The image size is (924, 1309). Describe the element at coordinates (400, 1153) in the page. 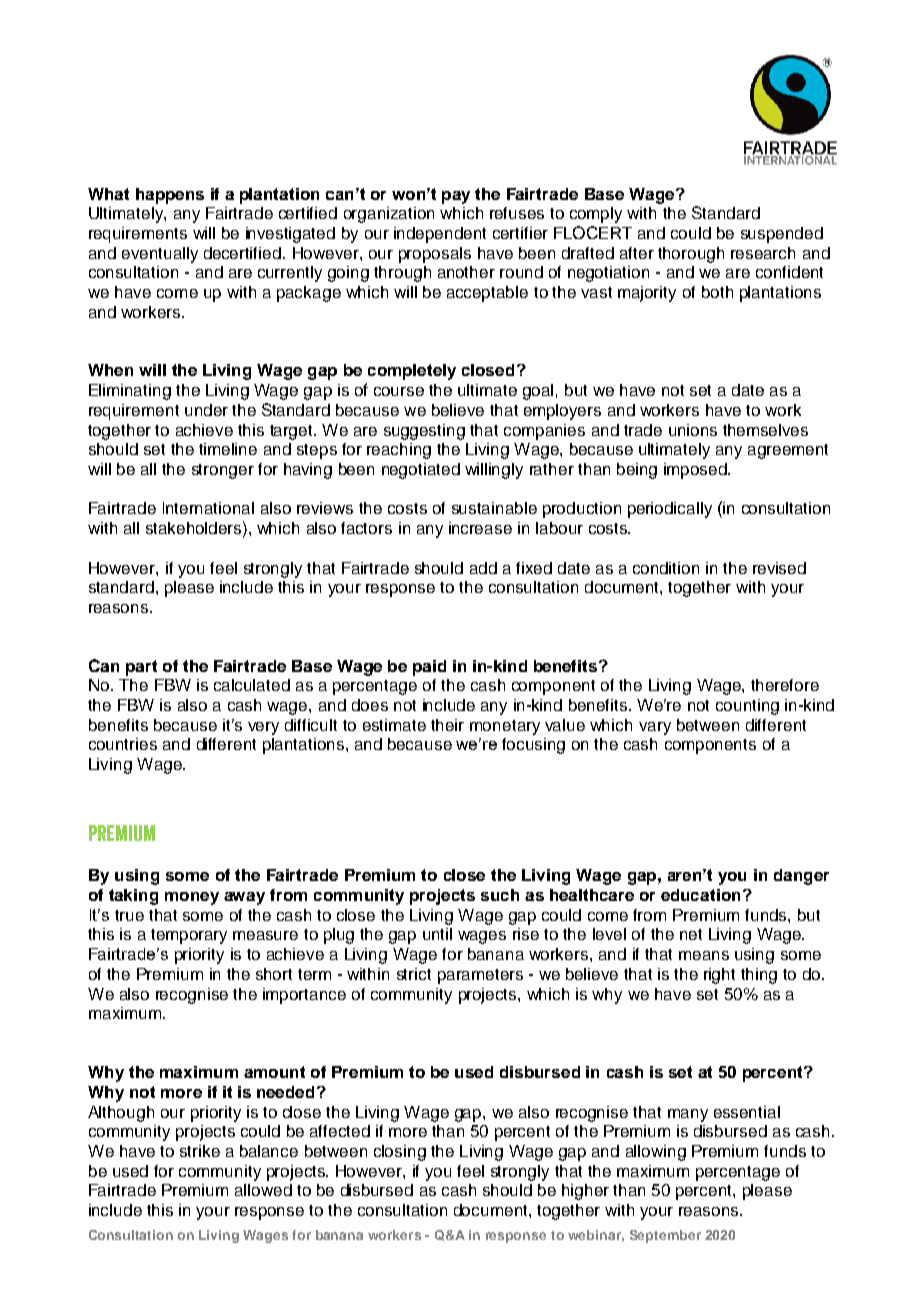

I see `closing` at that location.
